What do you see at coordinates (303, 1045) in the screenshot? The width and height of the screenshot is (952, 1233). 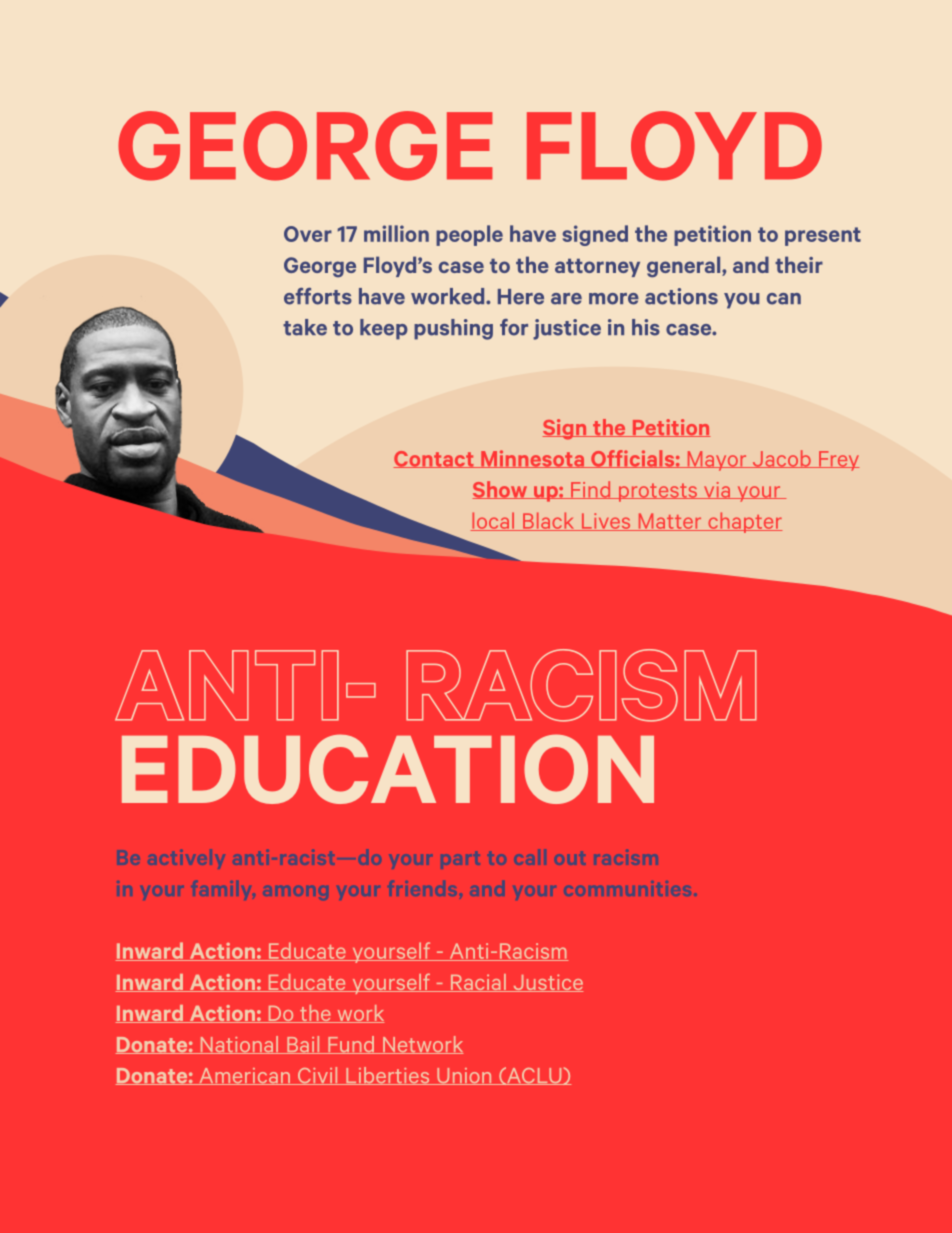 I see `Bail` at bounding box center [303, 1045].
